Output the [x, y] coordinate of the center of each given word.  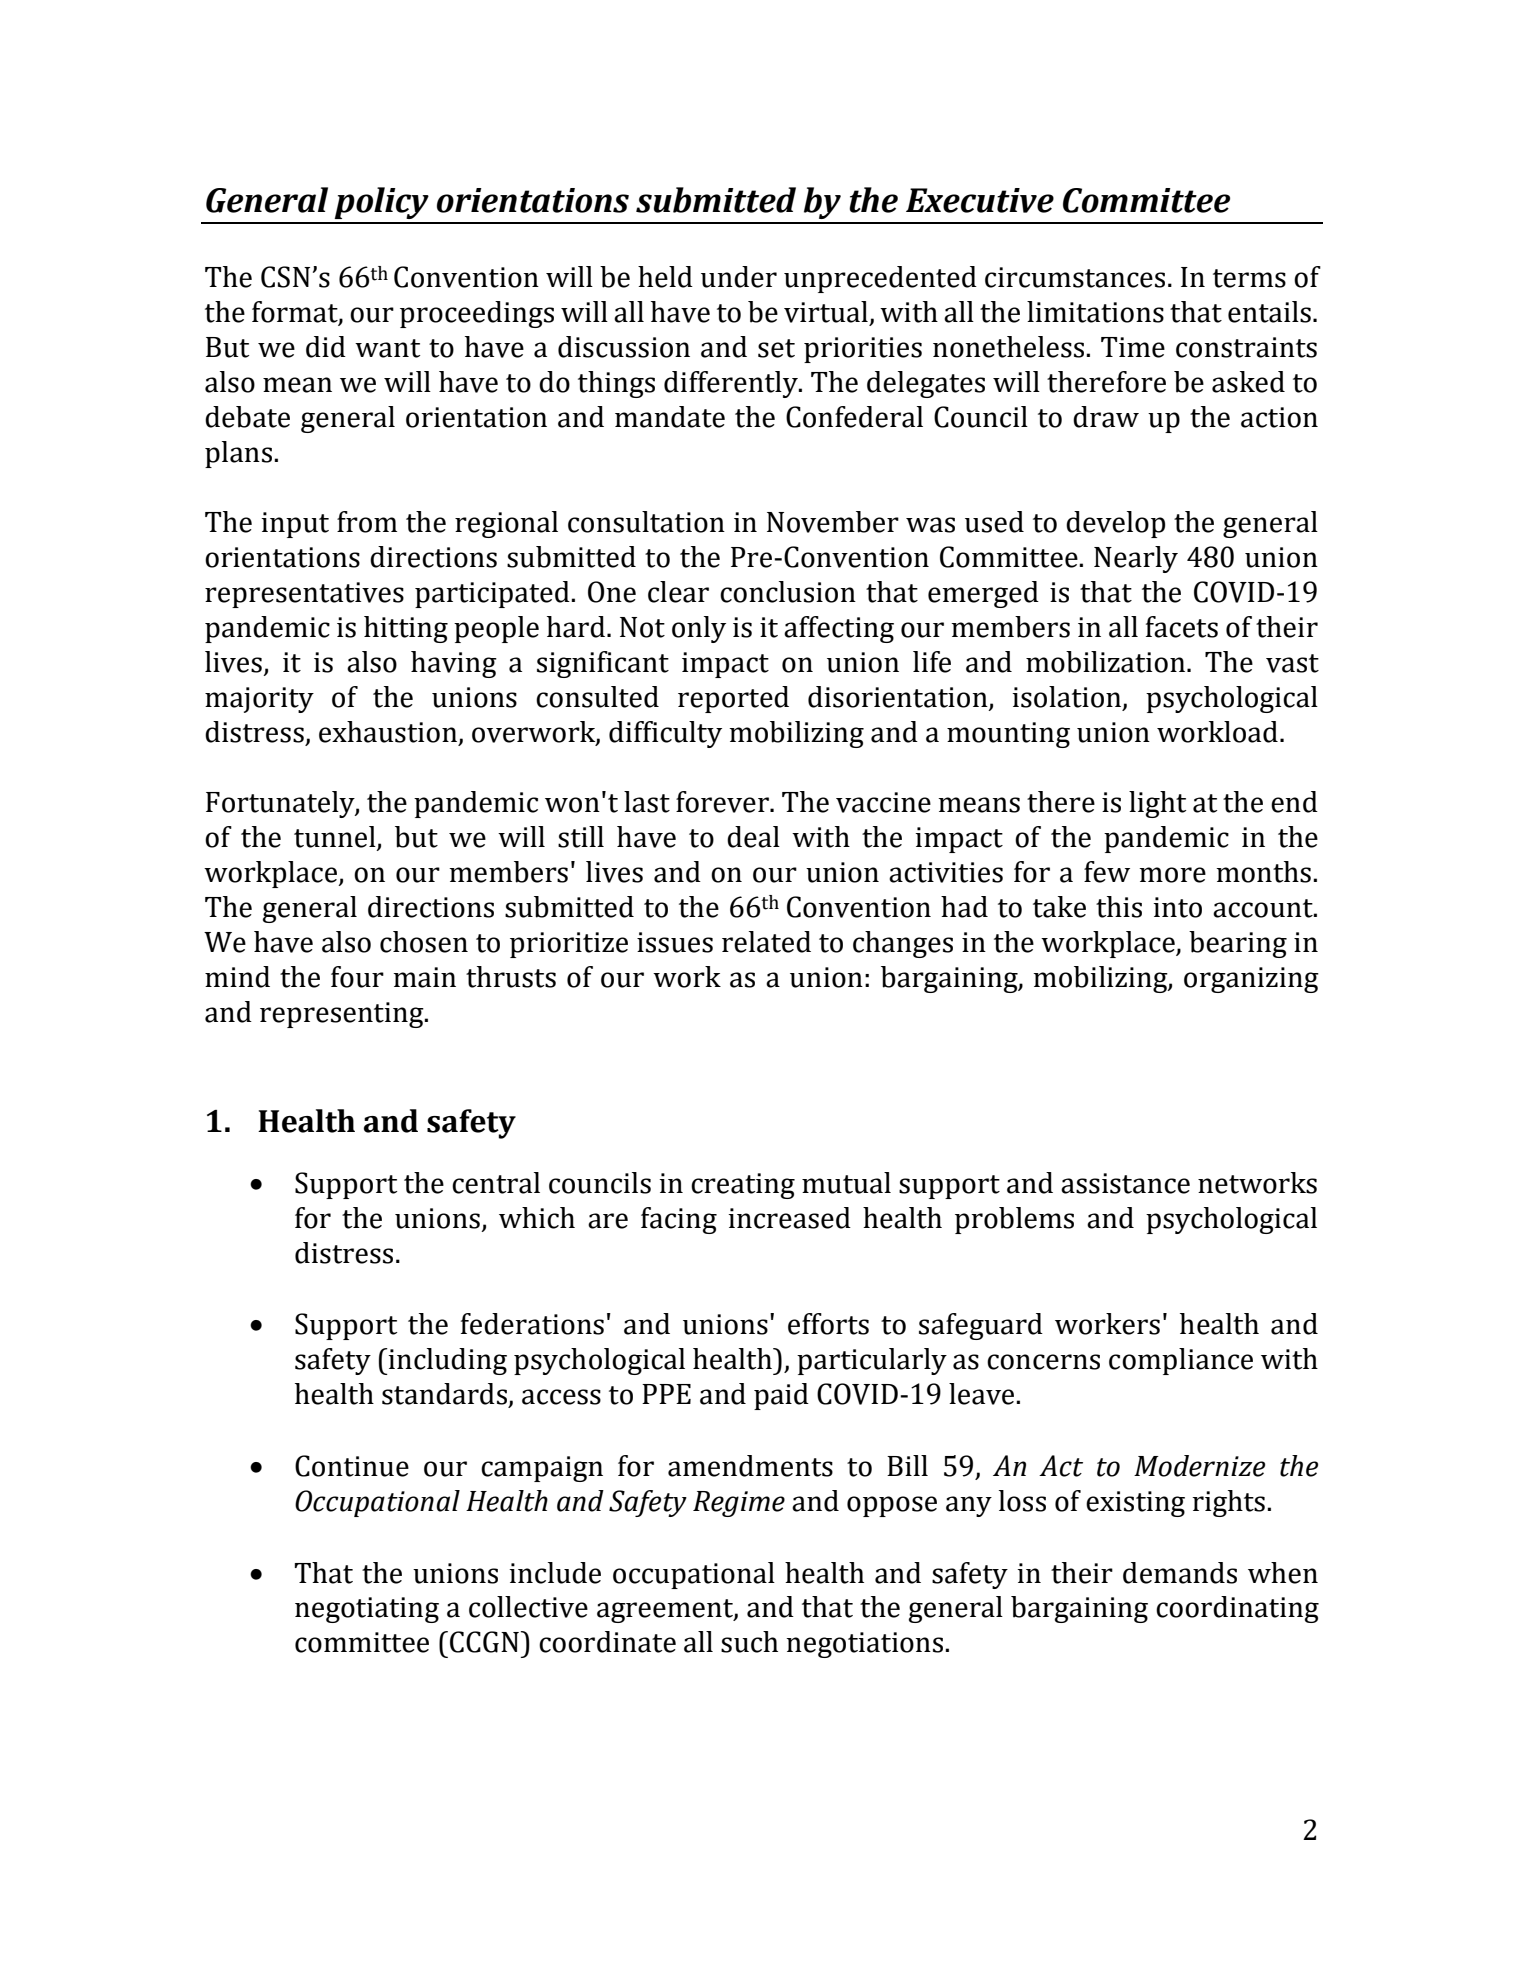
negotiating [367, 1610]
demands [1180, 1573]
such [749, 1642]
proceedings [477, 314]
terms [1249, 278]
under [739, 277]
